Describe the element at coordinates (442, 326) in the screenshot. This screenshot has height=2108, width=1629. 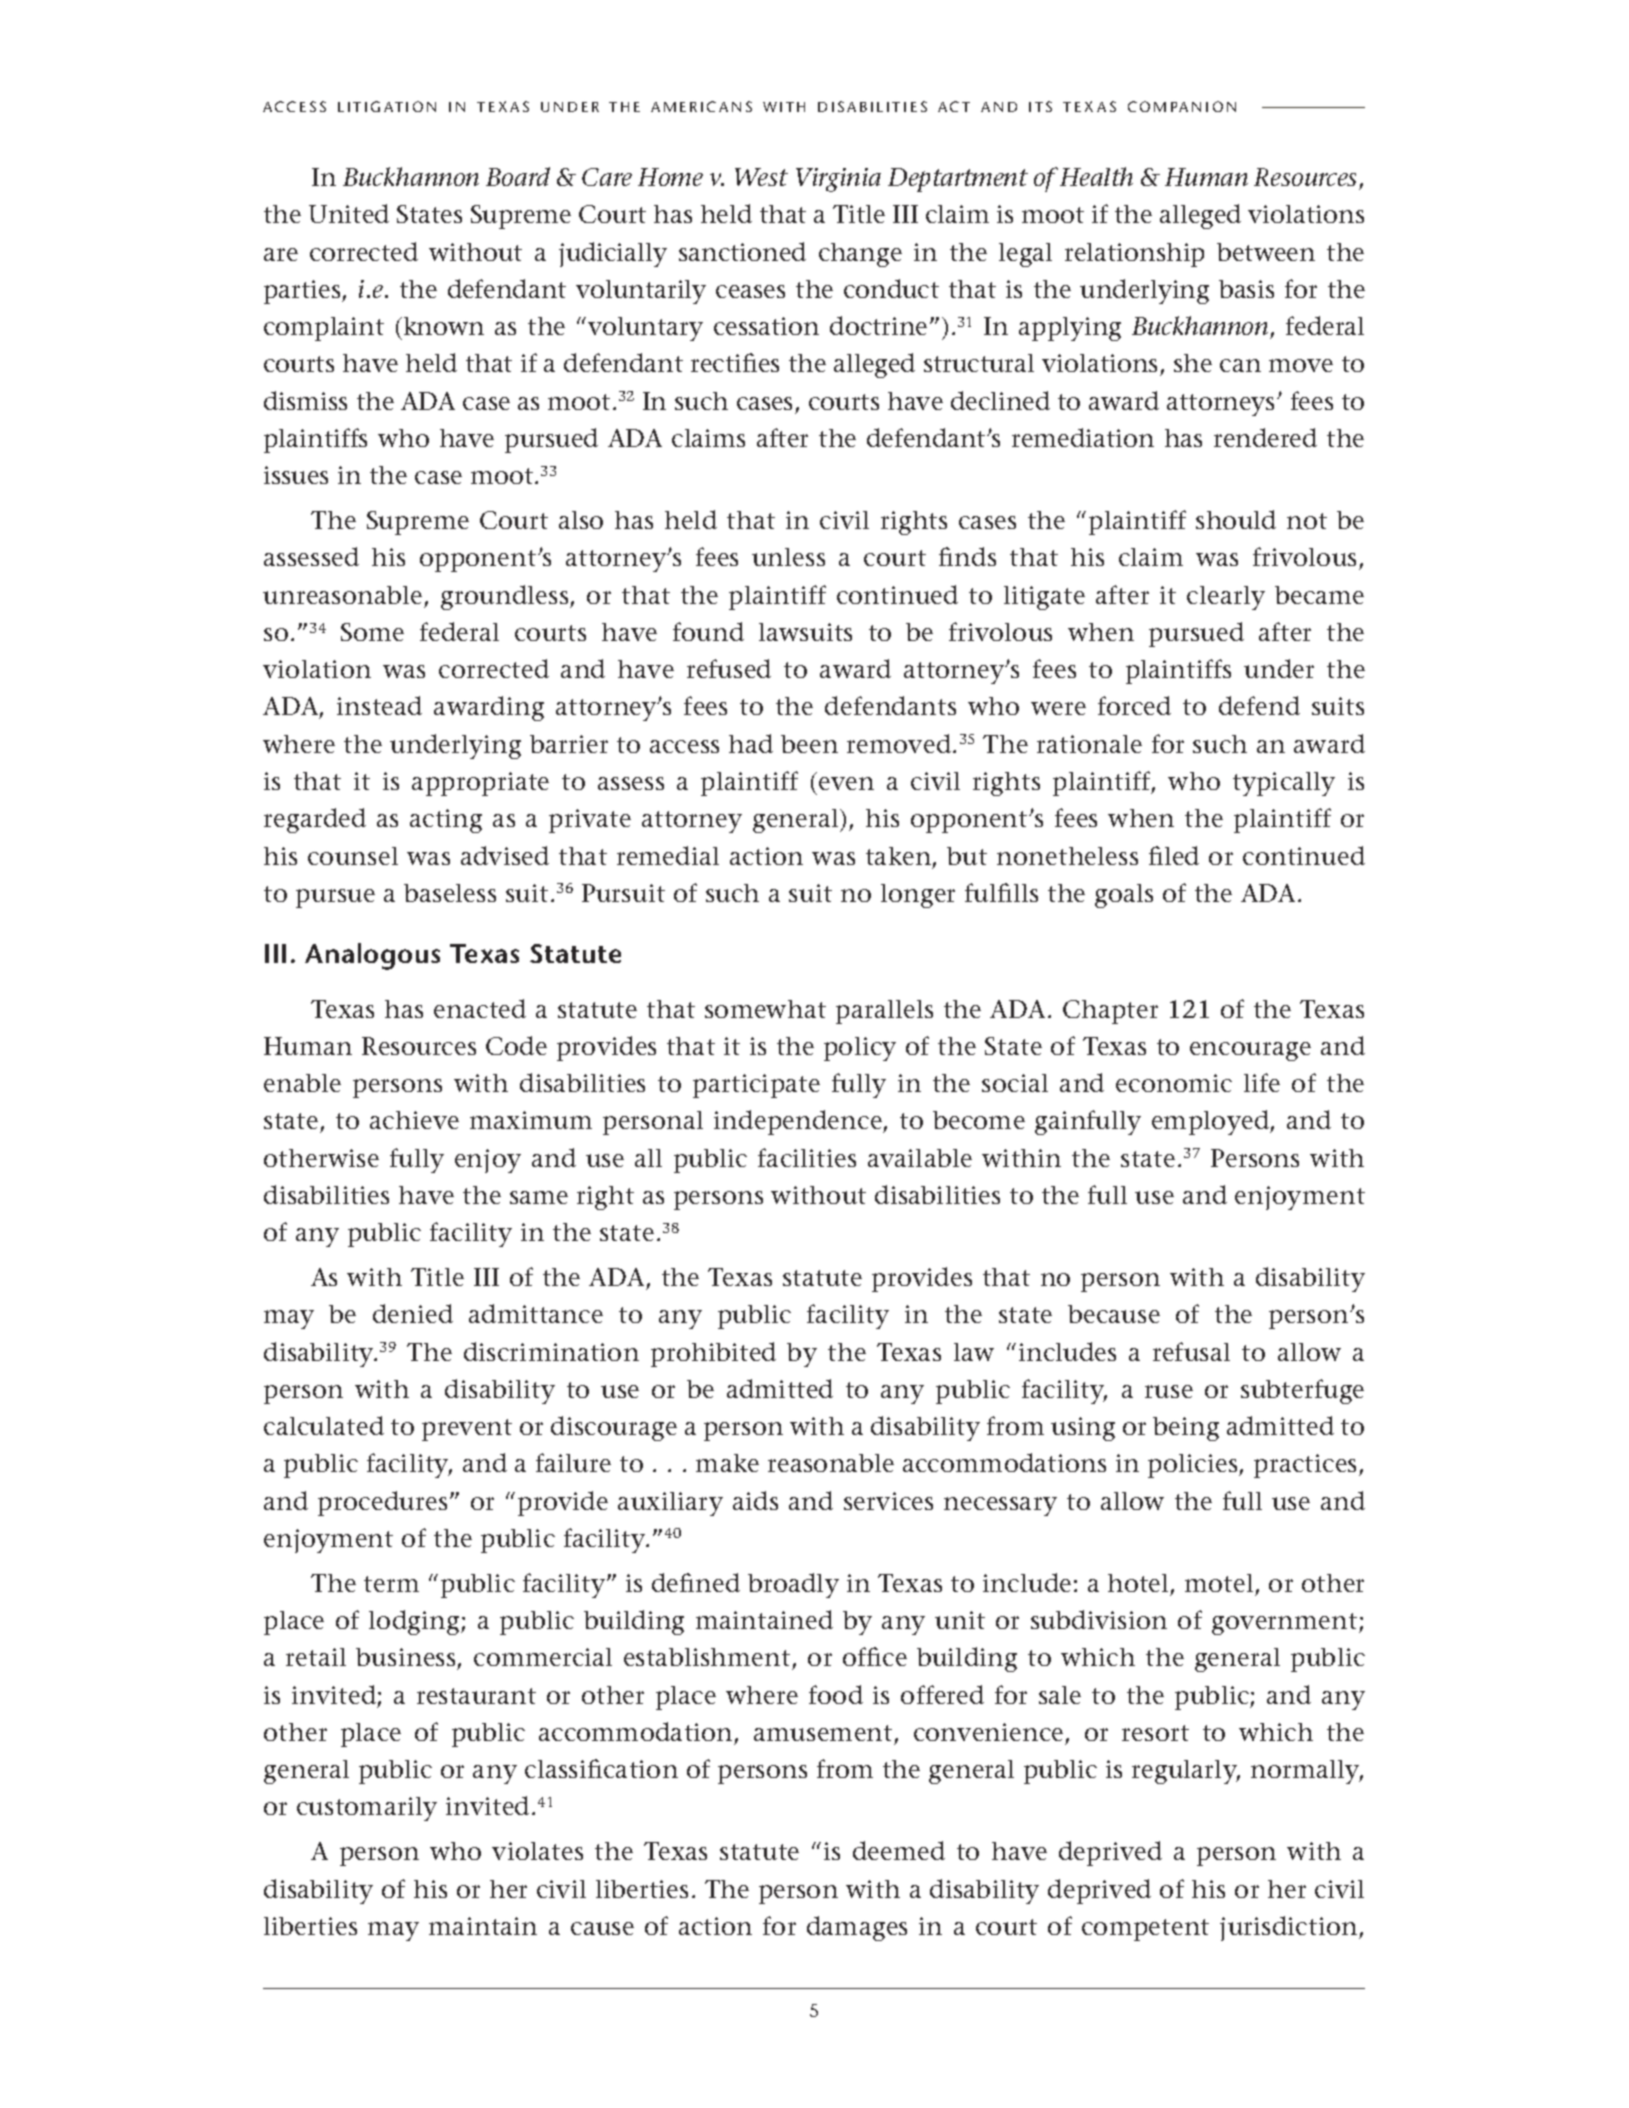
I see `known` at that location.
